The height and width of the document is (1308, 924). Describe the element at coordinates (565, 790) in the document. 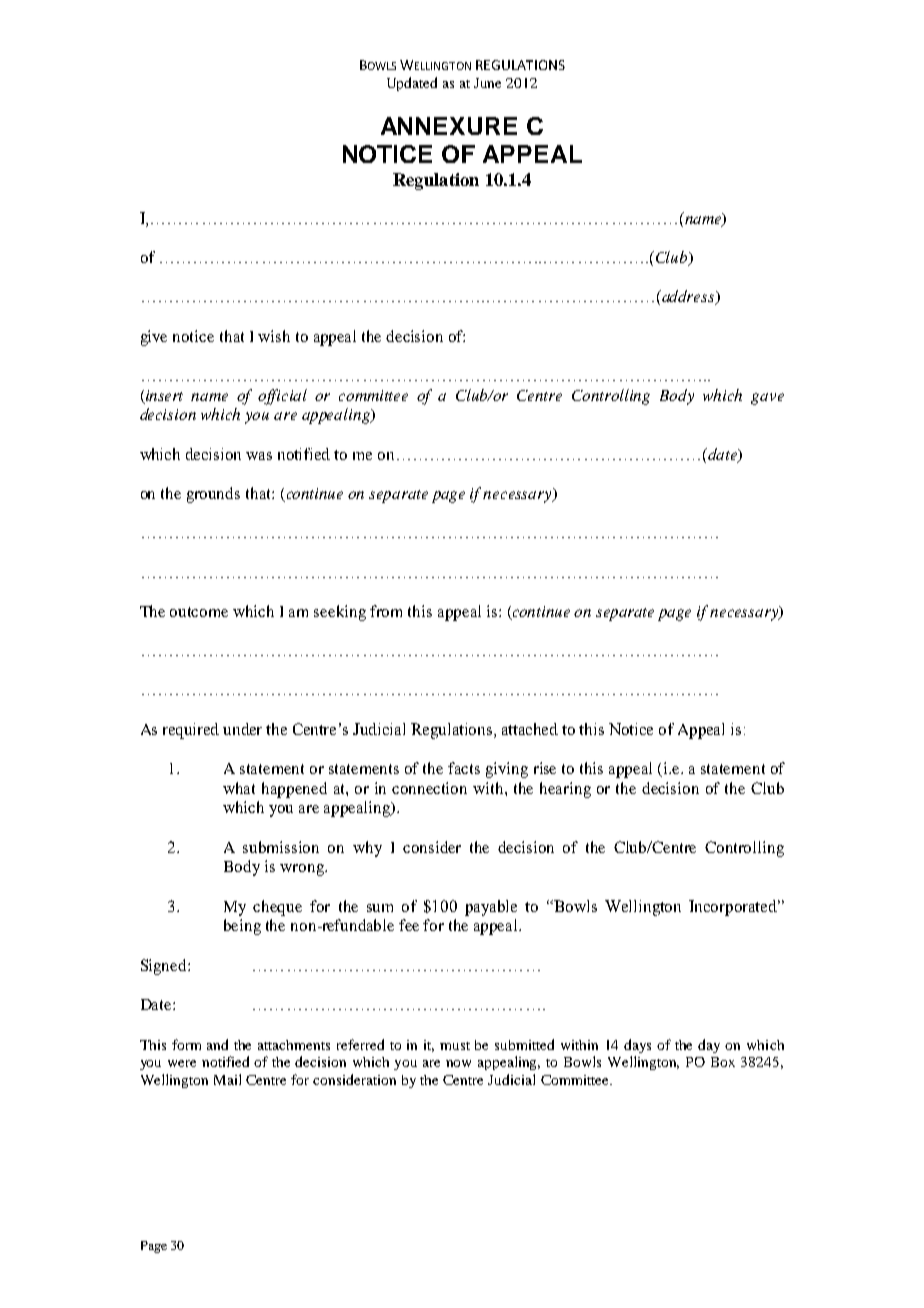

I see `hearing` at that location.
